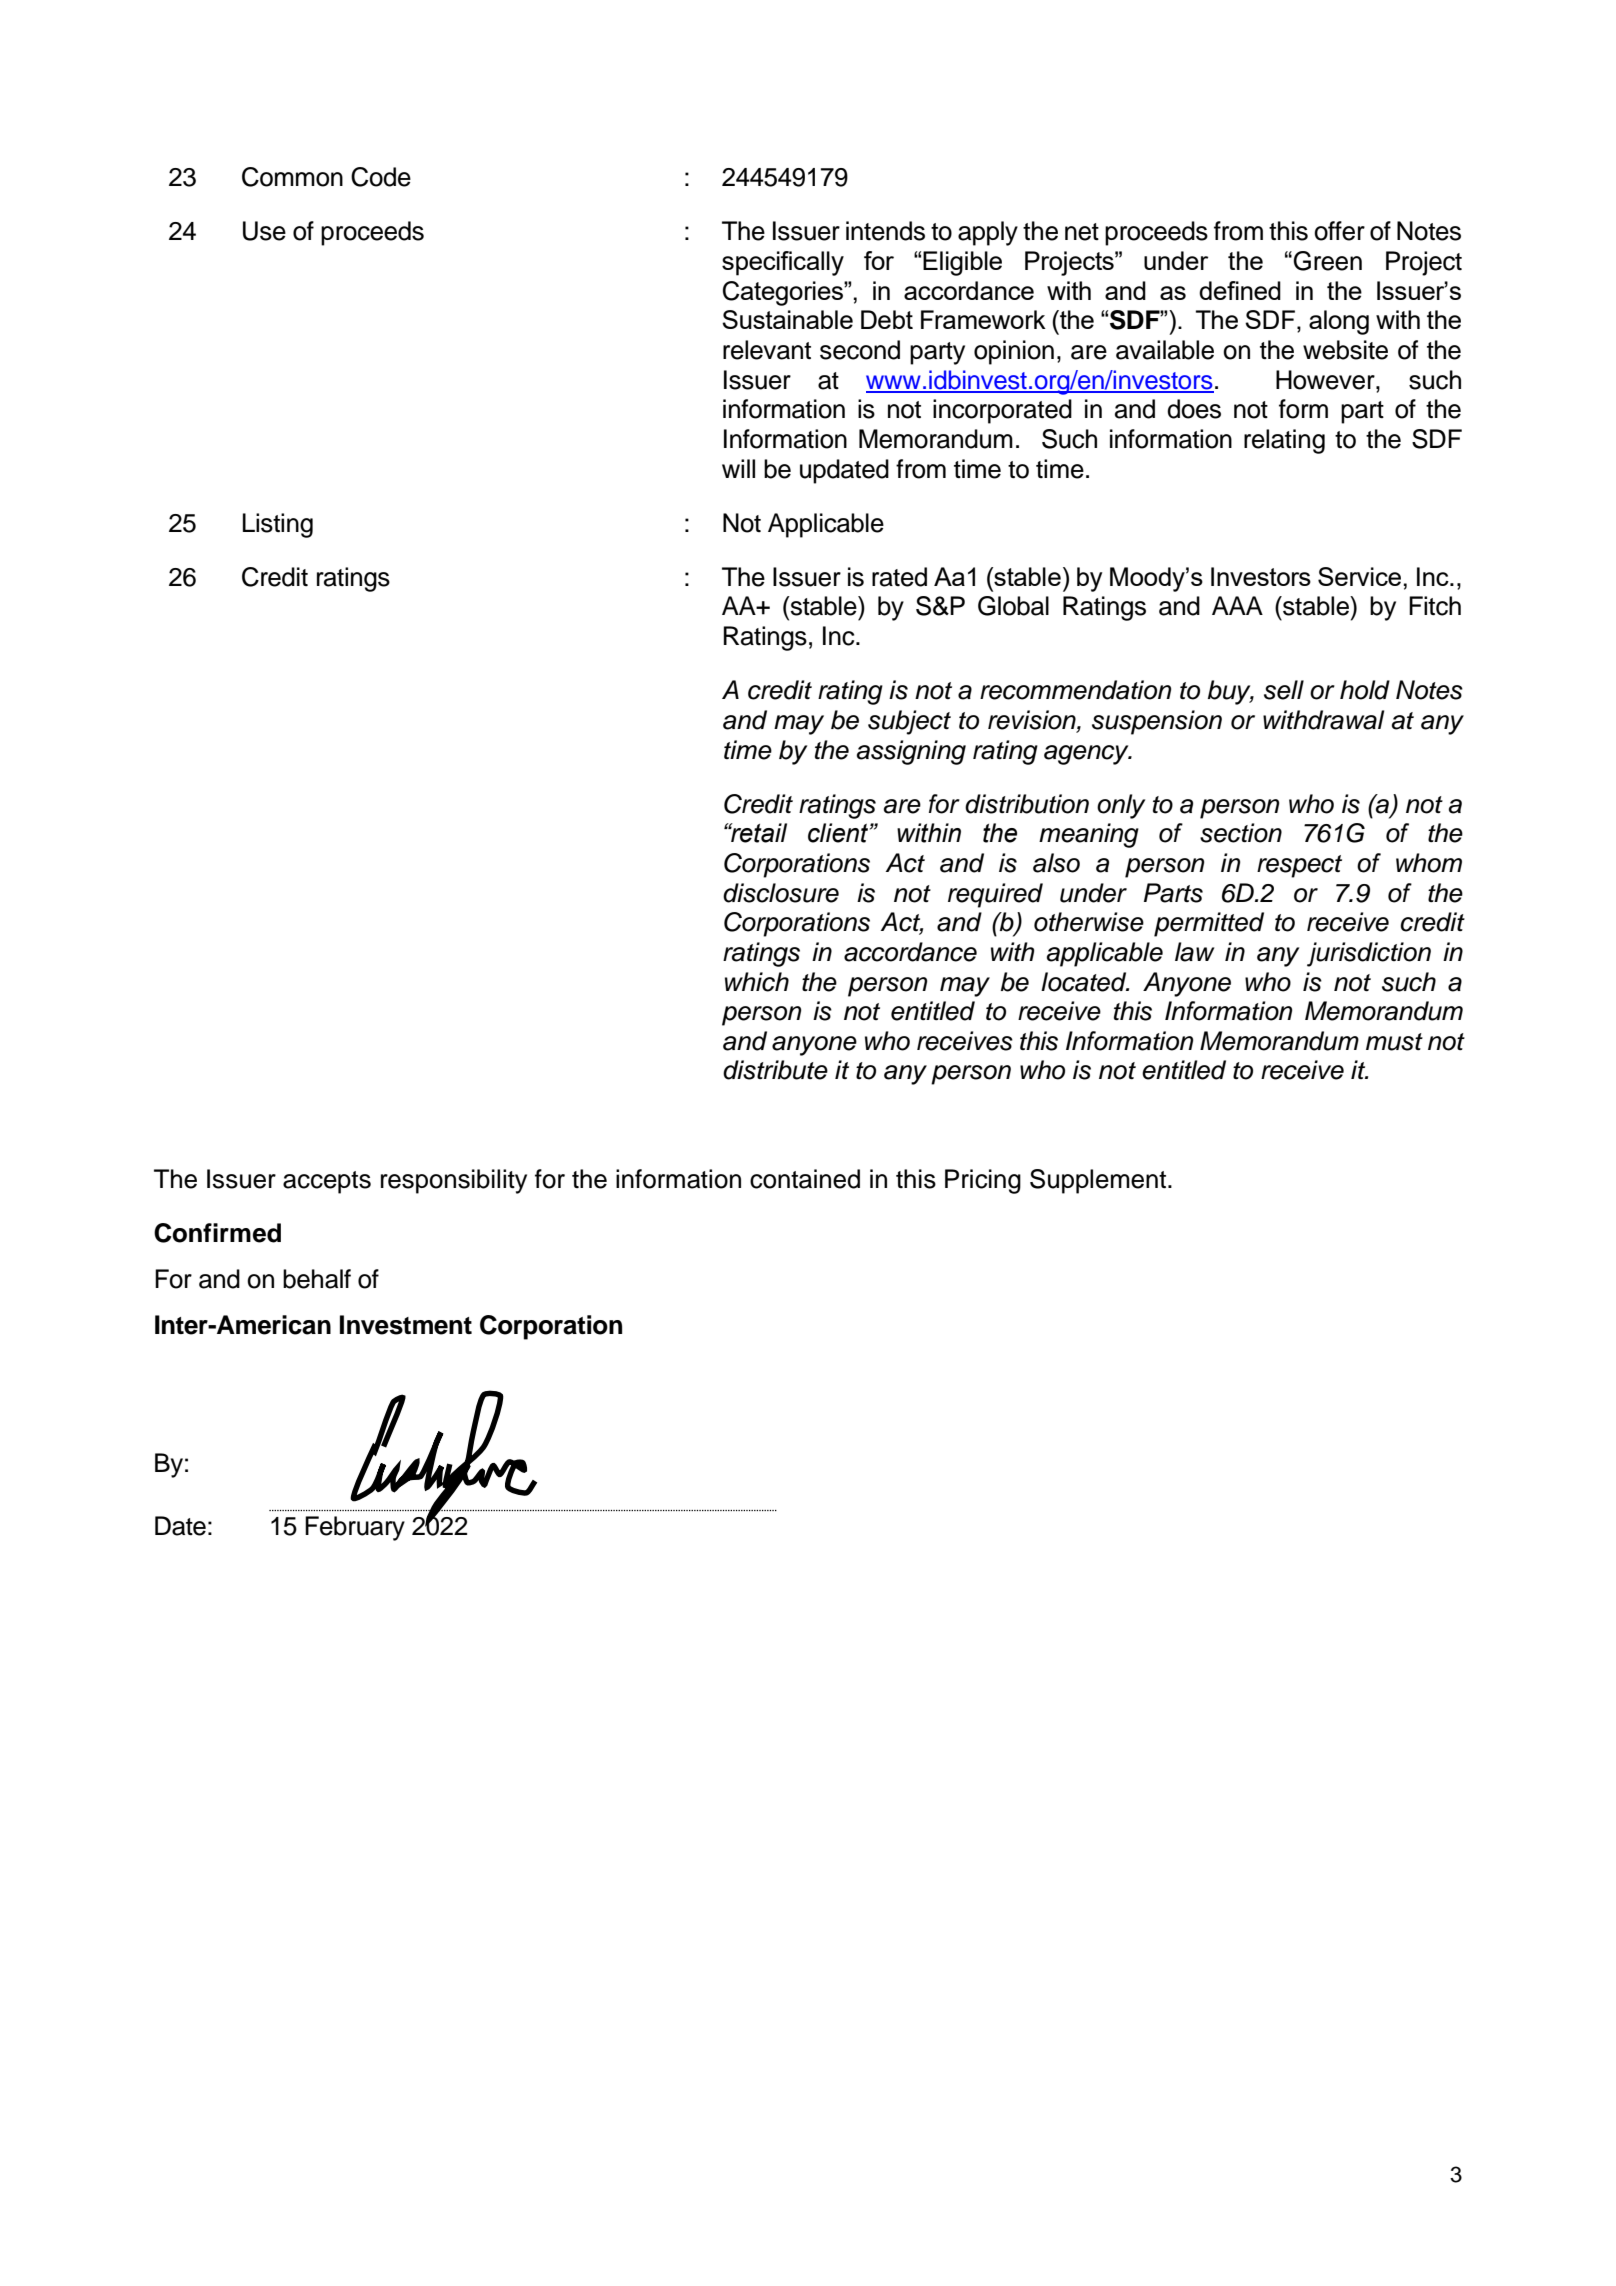 The width and height of the screenshot is (1616, 2286). What do you see at coordinates (1237, 605) in the screenshot?
I see `AAA` at bounding box center [1237, 605].
